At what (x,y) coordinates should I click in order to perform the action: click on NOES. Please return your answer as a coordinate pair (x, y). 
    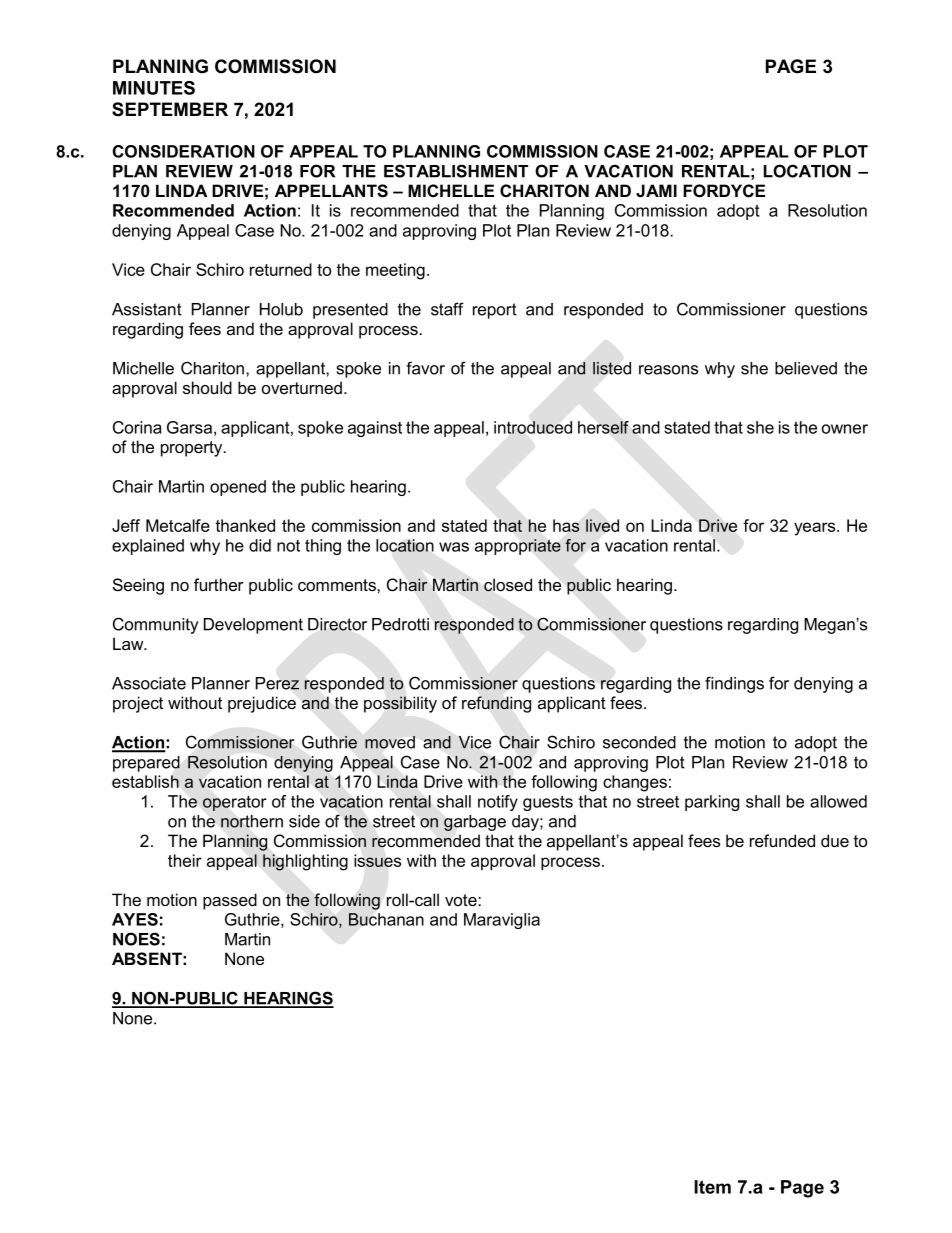
    Looking at the image, I should click on (136, 939).
